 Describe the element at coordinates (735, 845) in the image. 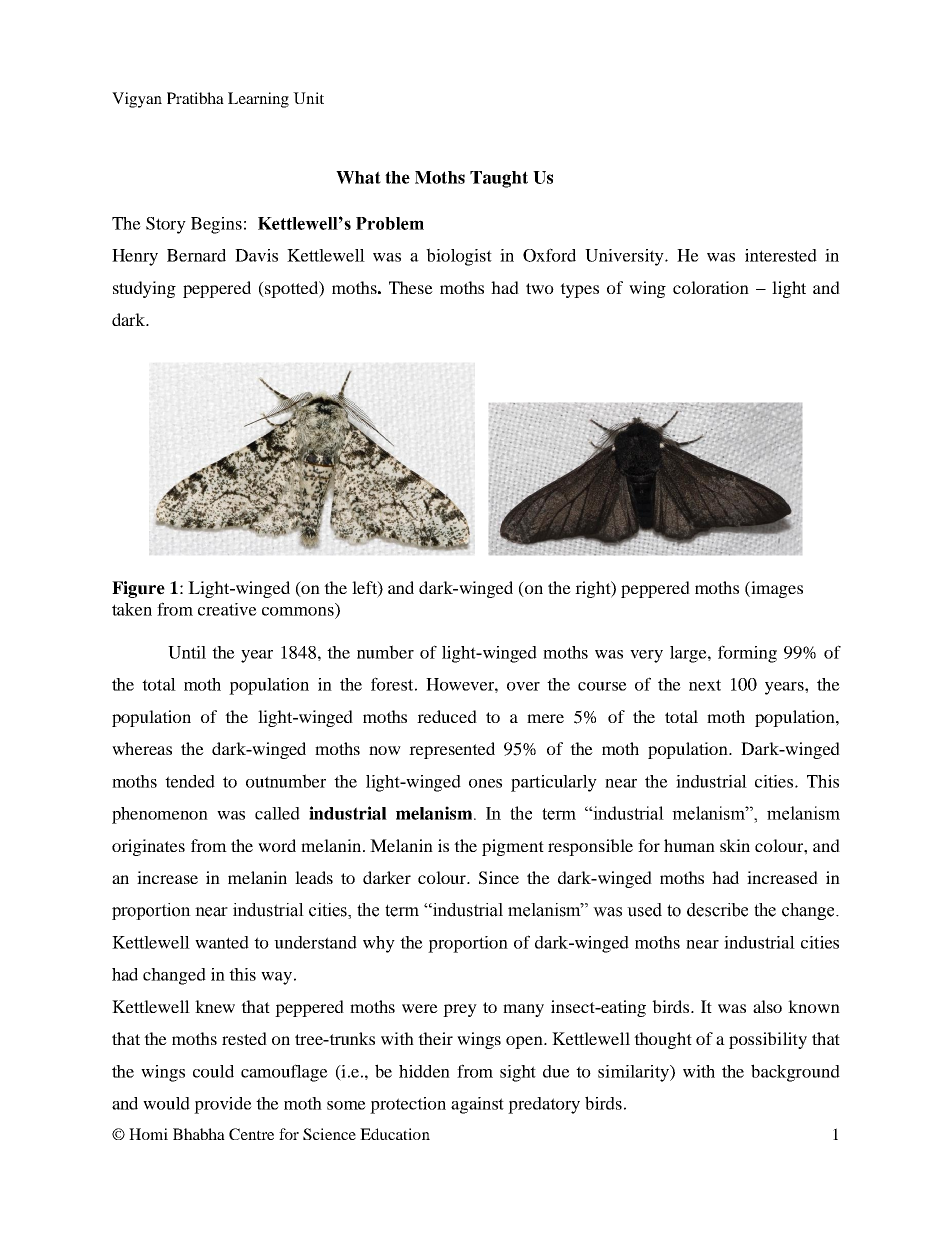

I see `skin` at that location.
